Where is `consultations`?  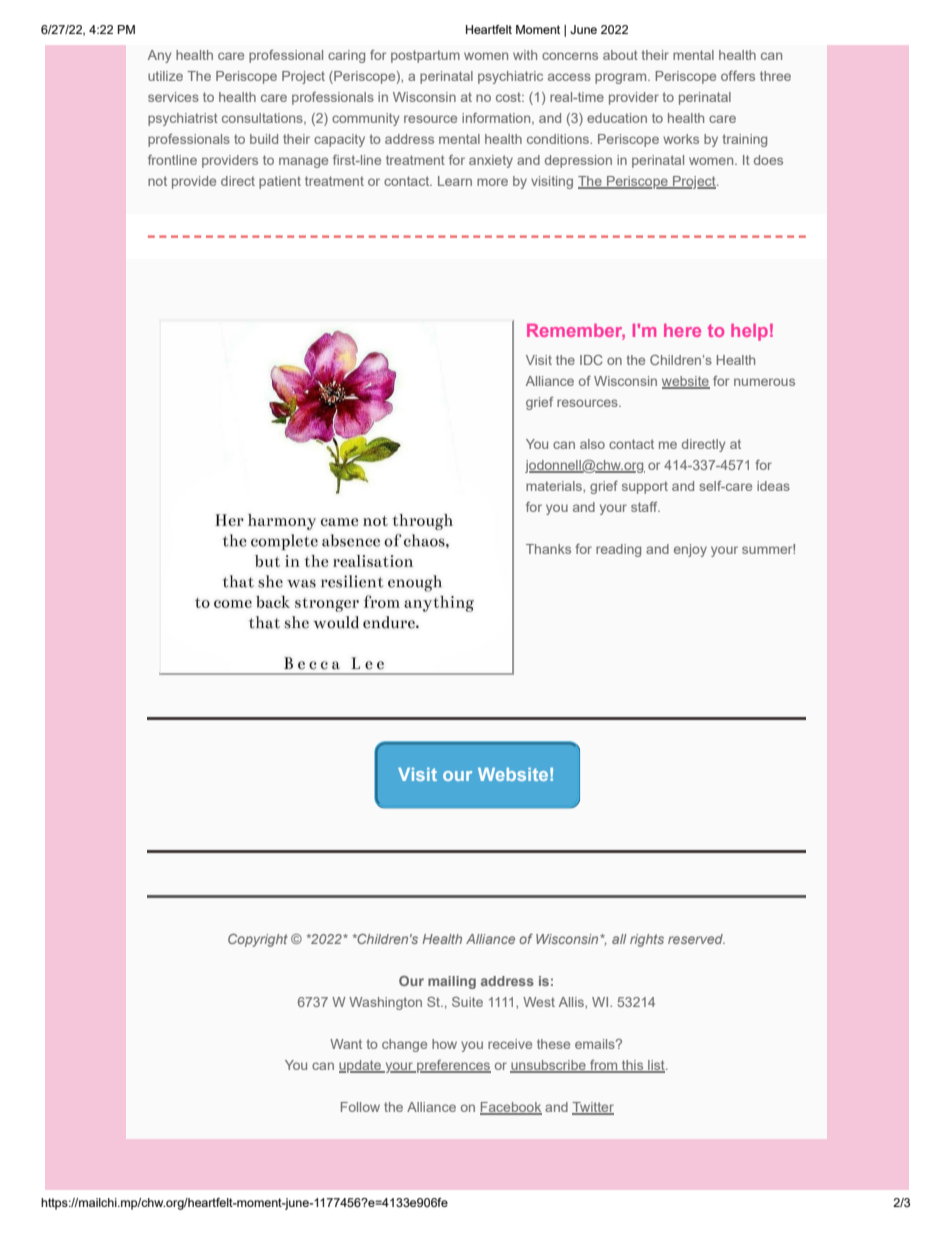
consultations is located at coordinates (263, 119).
